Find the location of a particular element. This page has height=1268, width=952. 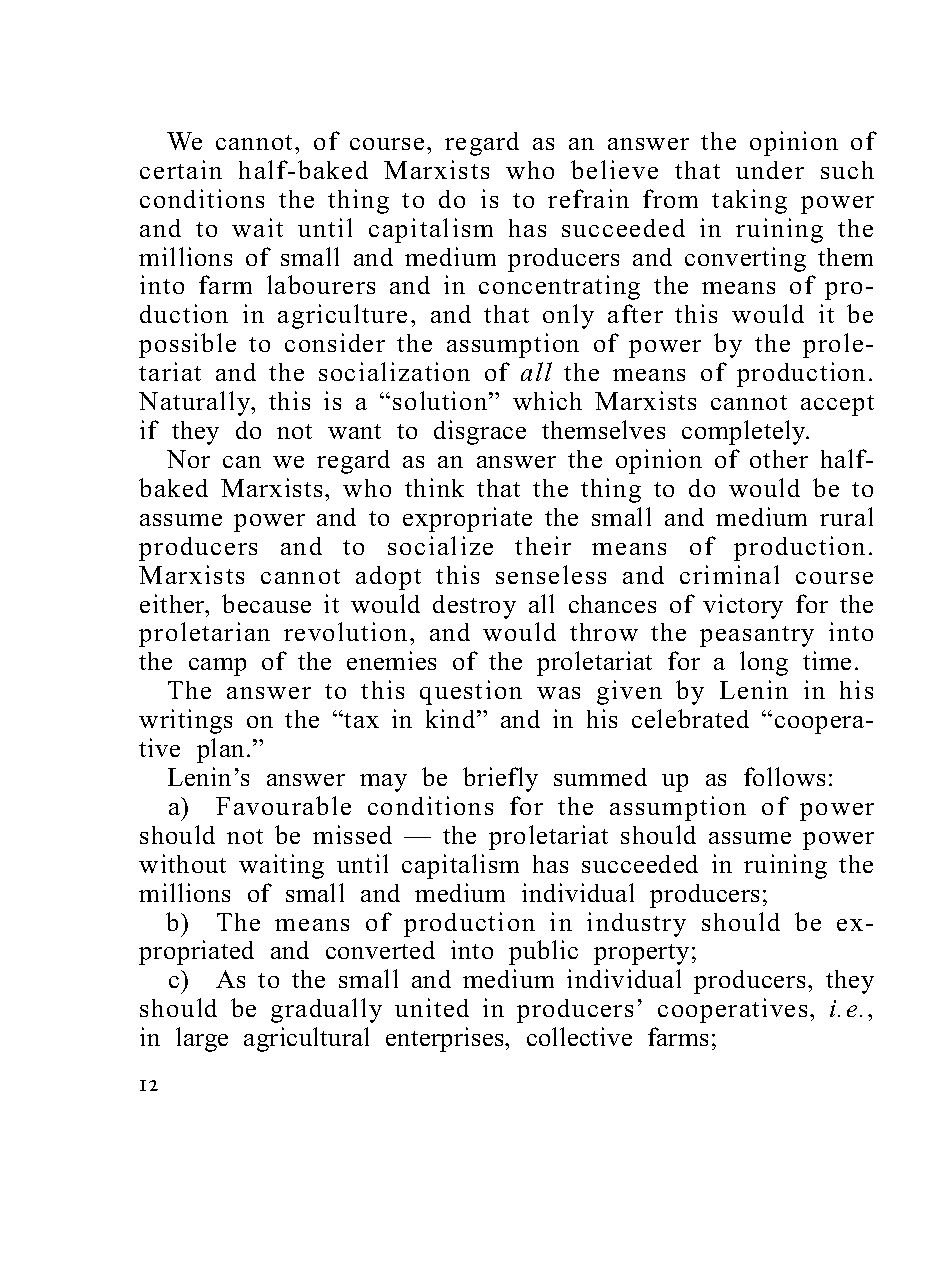

because is located at coordinates (266, 603).
